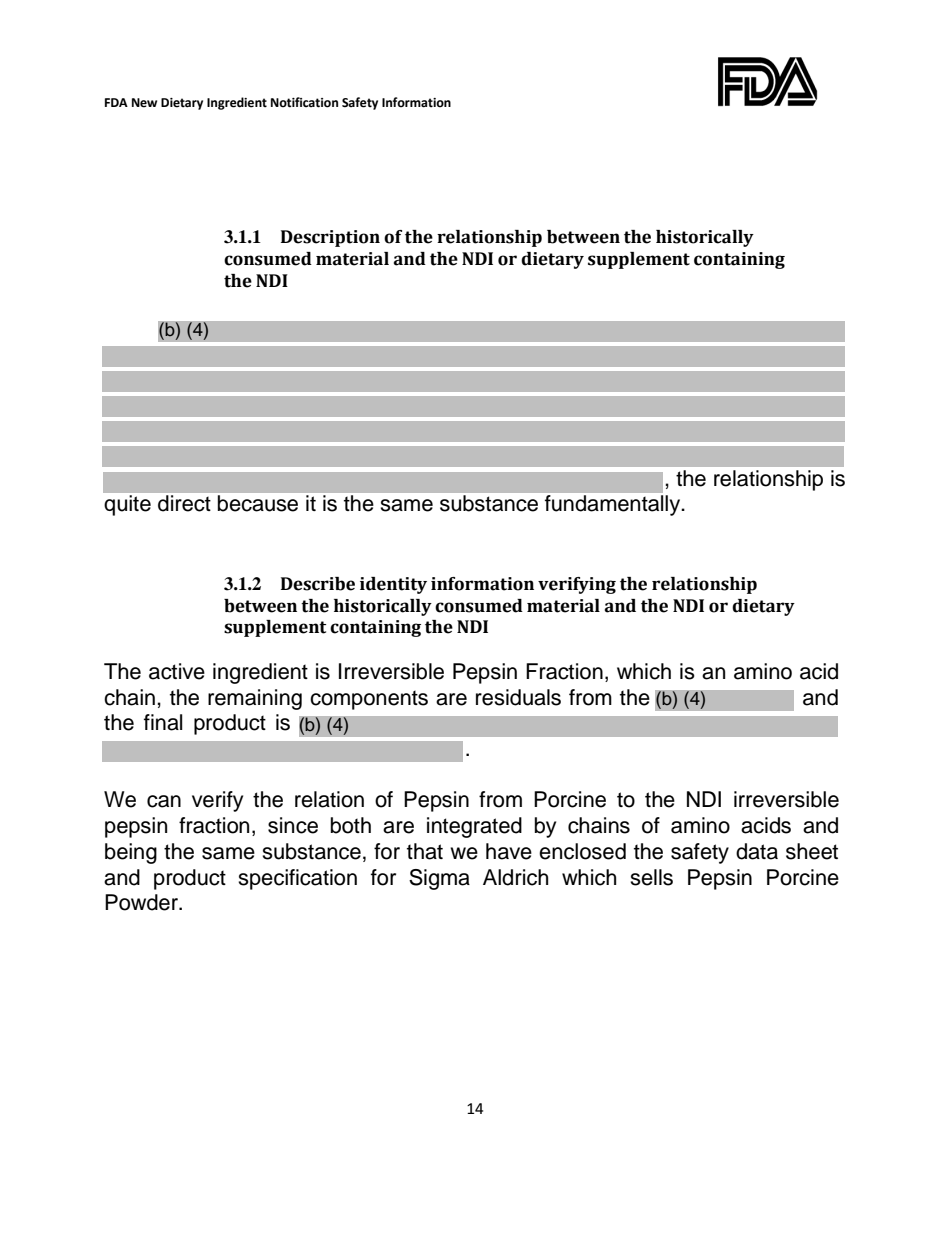  What do you see at coordinates (258, 503) in the screenshot?
I see `because` at bounding box center [258, 503].
